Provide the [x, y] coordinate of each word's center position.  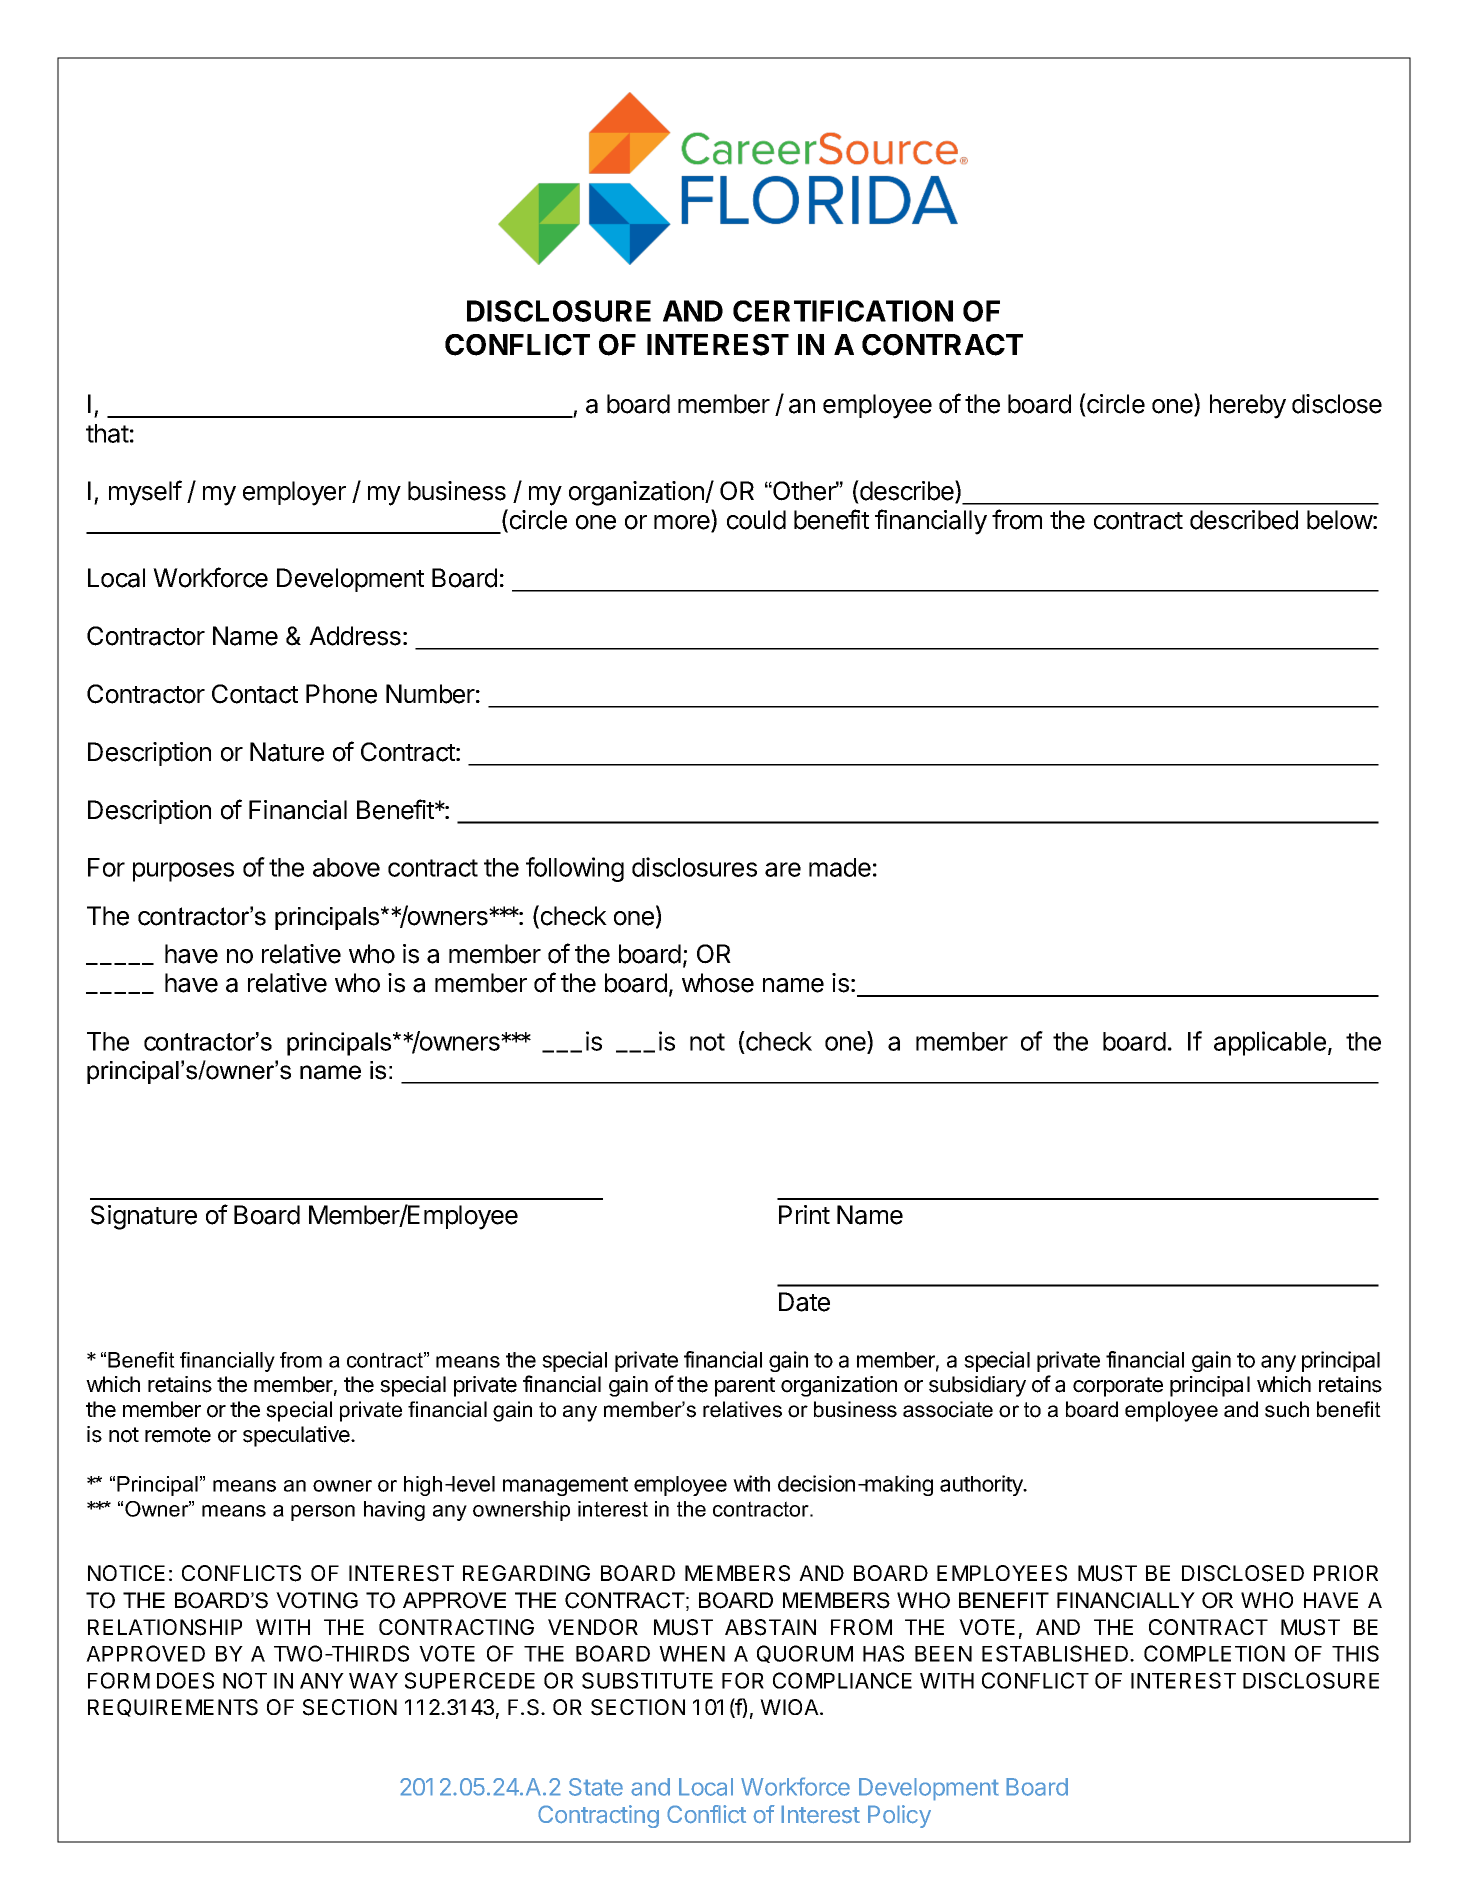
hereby [1248, 406]
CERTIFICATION [843, 311]
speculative [297, 1436]
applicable [1270, 1043]
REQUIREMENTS [173, 1708]
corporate [1118, 1387]
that [107, 433]
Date [804, 1302]
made [840, 867]
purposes [183, 872]
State [596, 1787]
